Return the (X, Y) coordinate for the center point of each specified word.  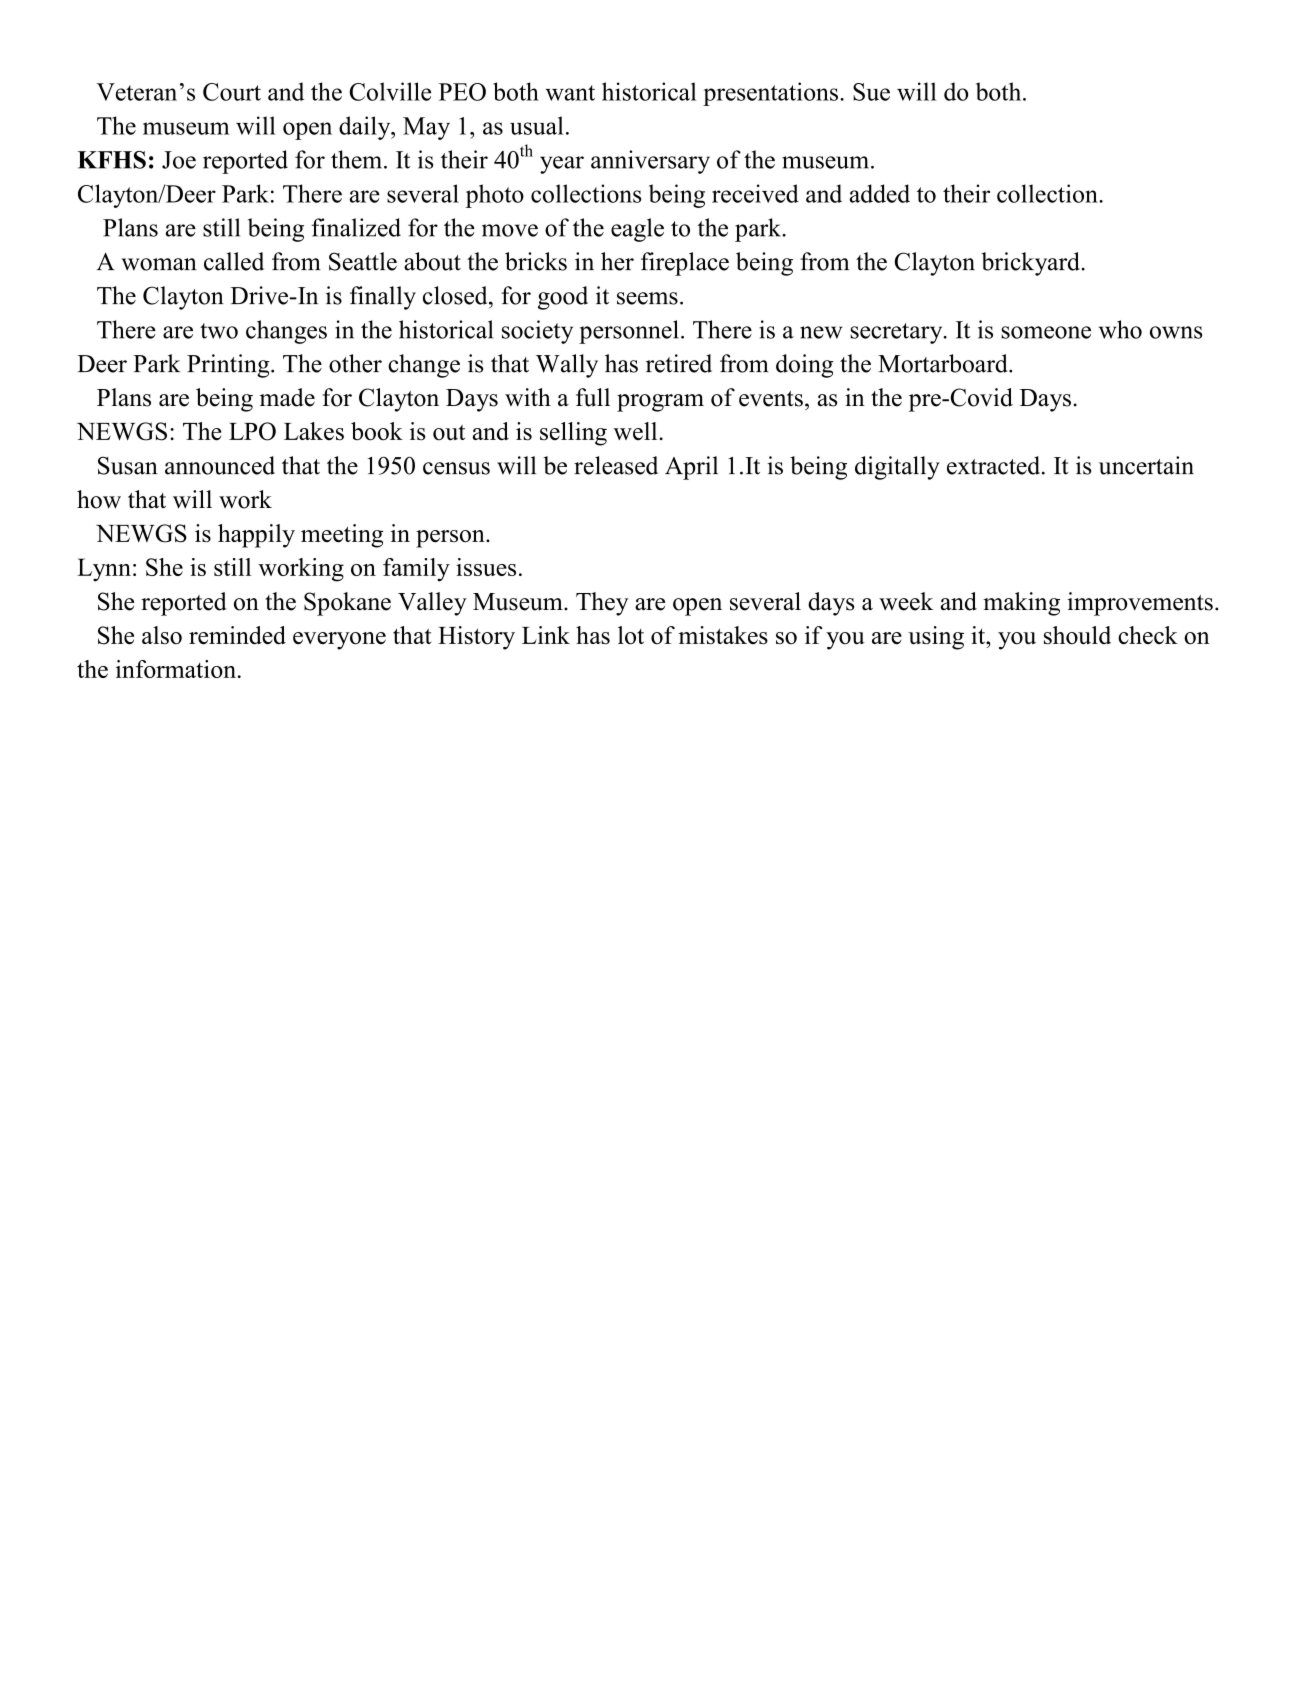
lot (631, 635)
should (1077, 635)
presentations (770, 94)
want (570, 93)
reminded (237, 635)
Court (232, 92)
